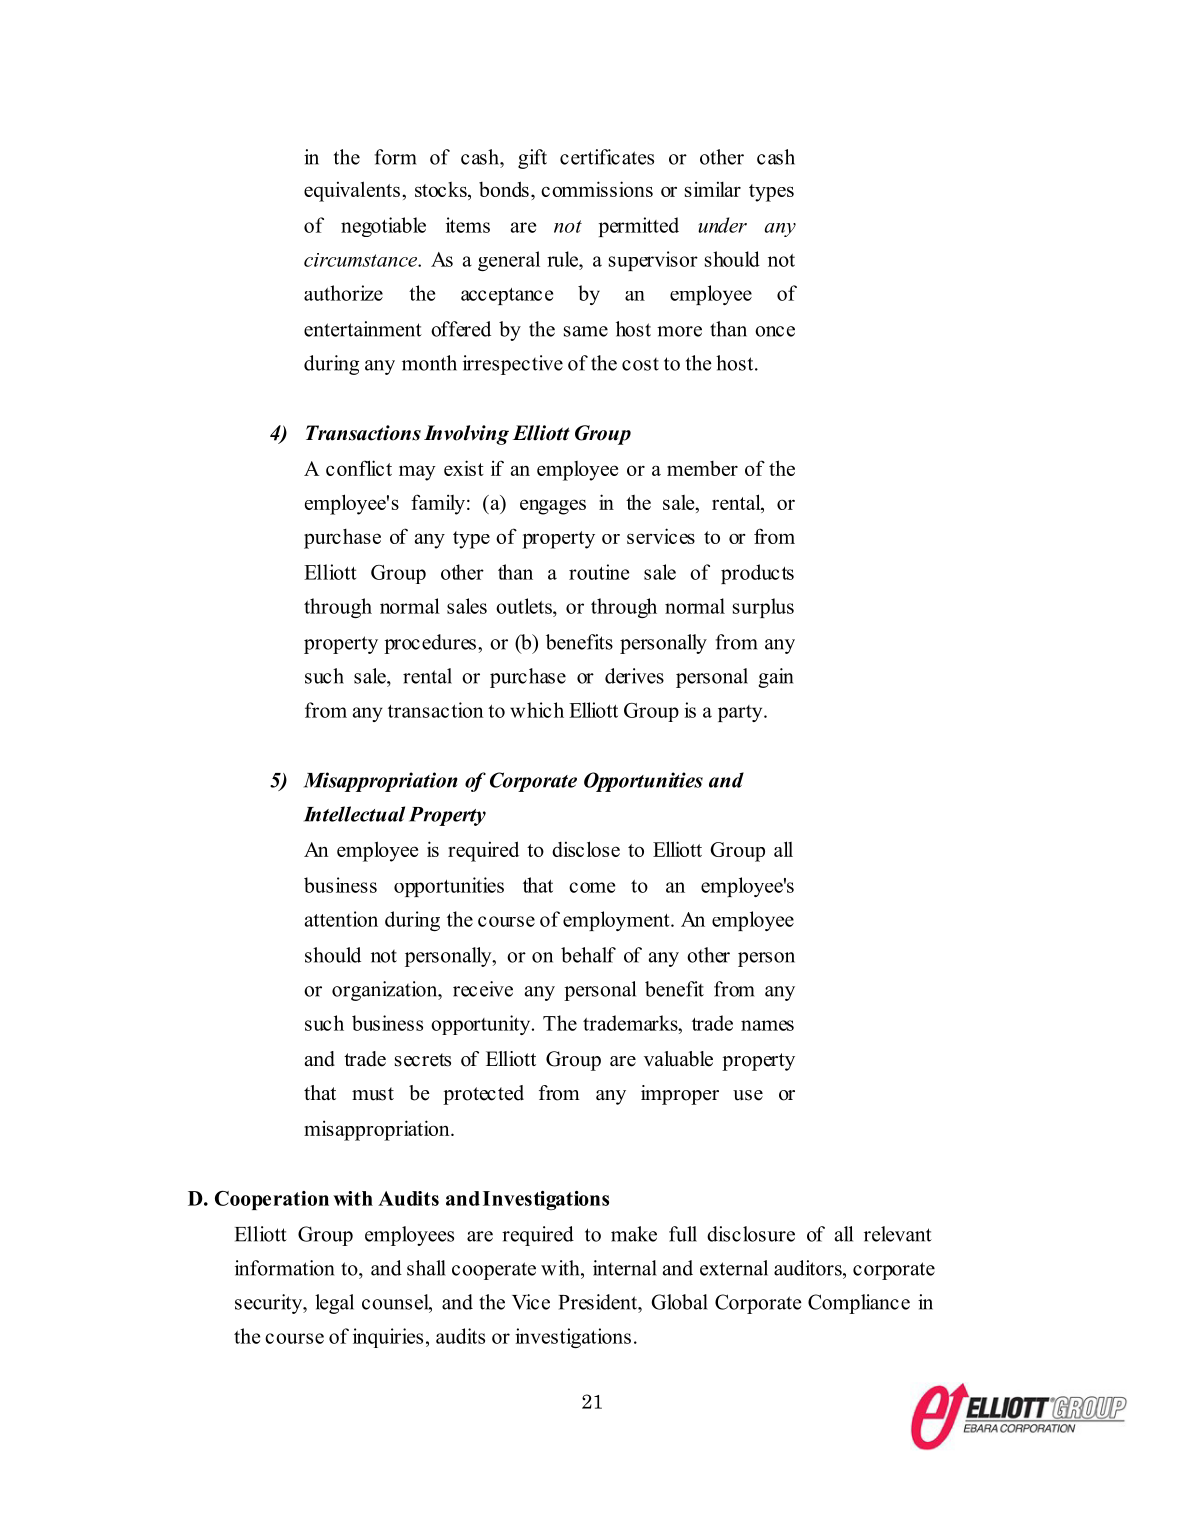 This screenshot has width=1186, height=1534. Describe the element at coordinates (599, 1302) in the screenshot. I see `President` at that location.
